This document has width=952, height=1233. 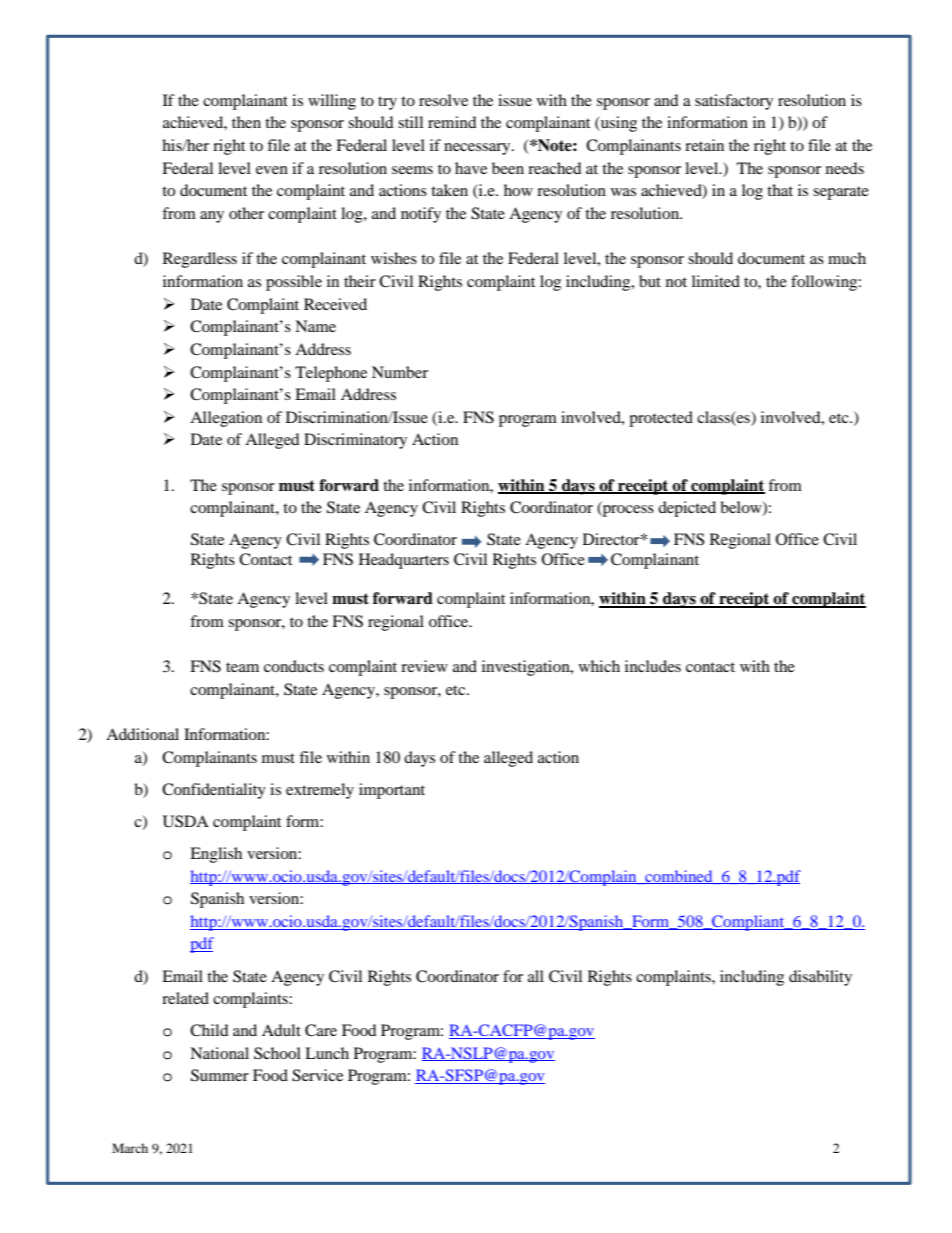 I want to click on includes, so click(x=653, y=666).
